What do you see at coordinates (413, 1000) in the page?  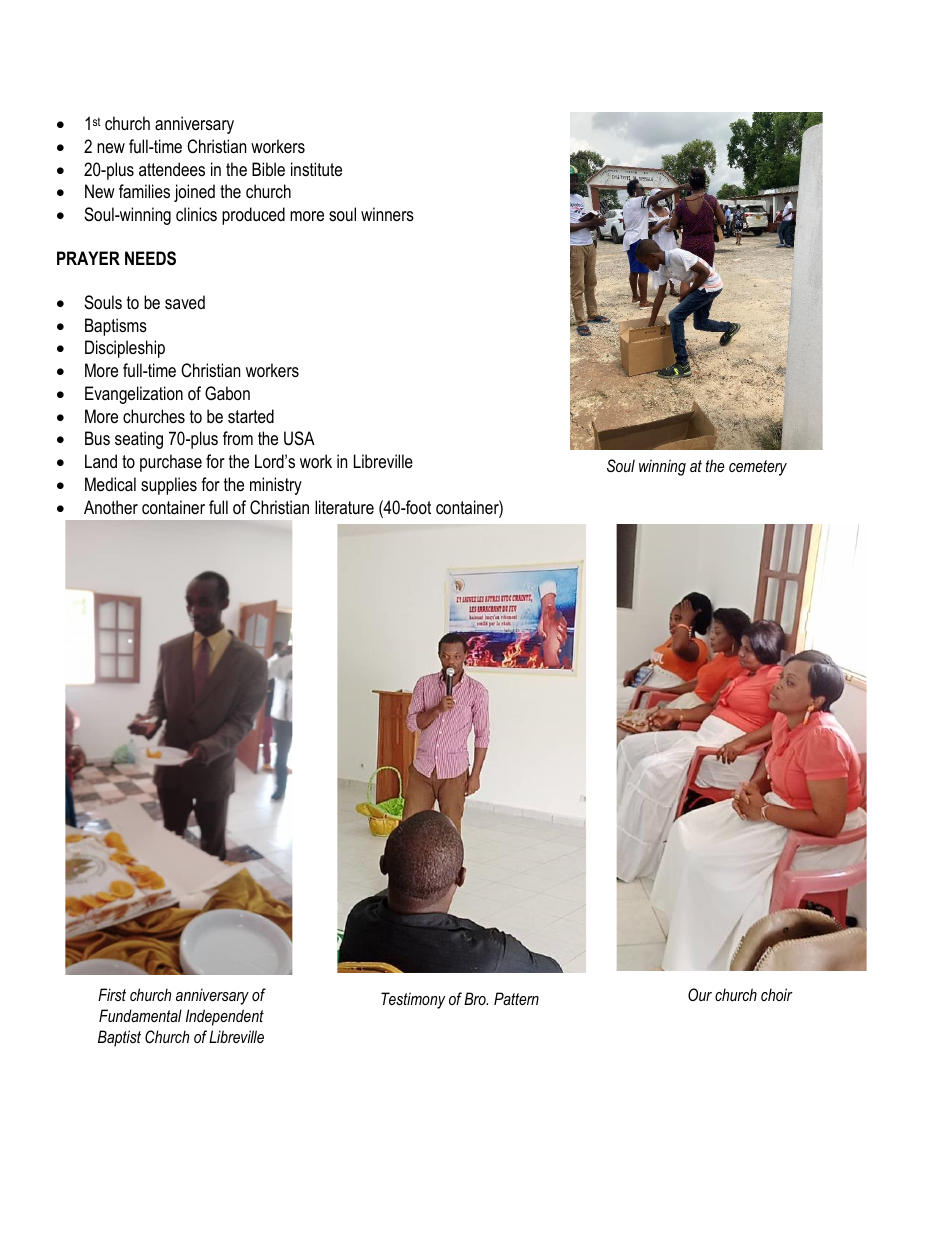 I see `Testimony` at bounding box center [413, 1000].
